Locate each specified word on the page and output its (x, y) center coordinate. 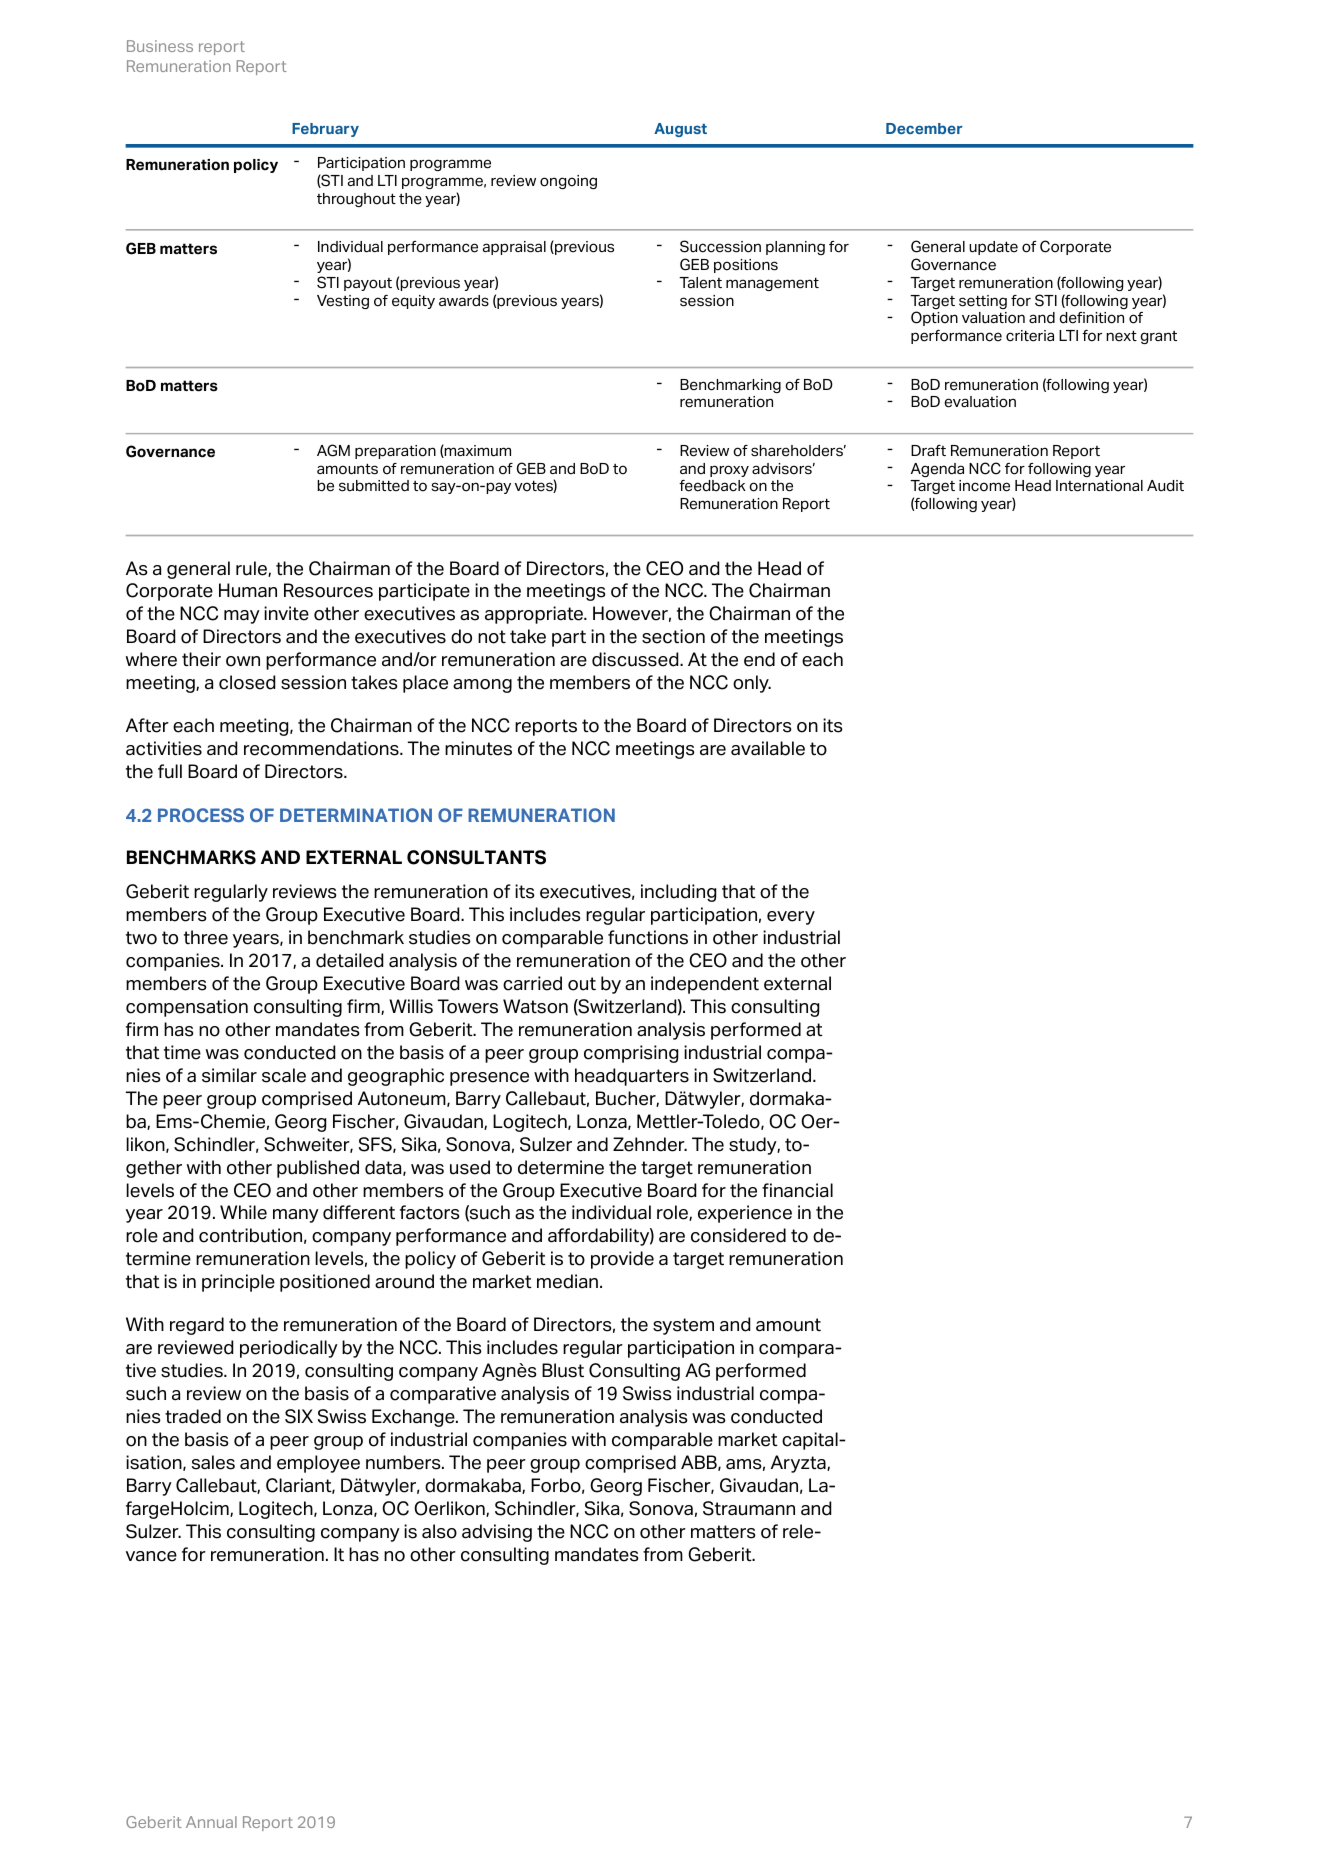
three (206, 937)
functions (648, 937)
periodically (289, 1349)
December (924, 128)
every (791, 918)
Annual (211, 1822)
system (683, 1326)
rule (252, 569)
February (325, 130)
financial (797, 1190)
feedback (712, 486)
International (1099, 486)
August (680, 130)
